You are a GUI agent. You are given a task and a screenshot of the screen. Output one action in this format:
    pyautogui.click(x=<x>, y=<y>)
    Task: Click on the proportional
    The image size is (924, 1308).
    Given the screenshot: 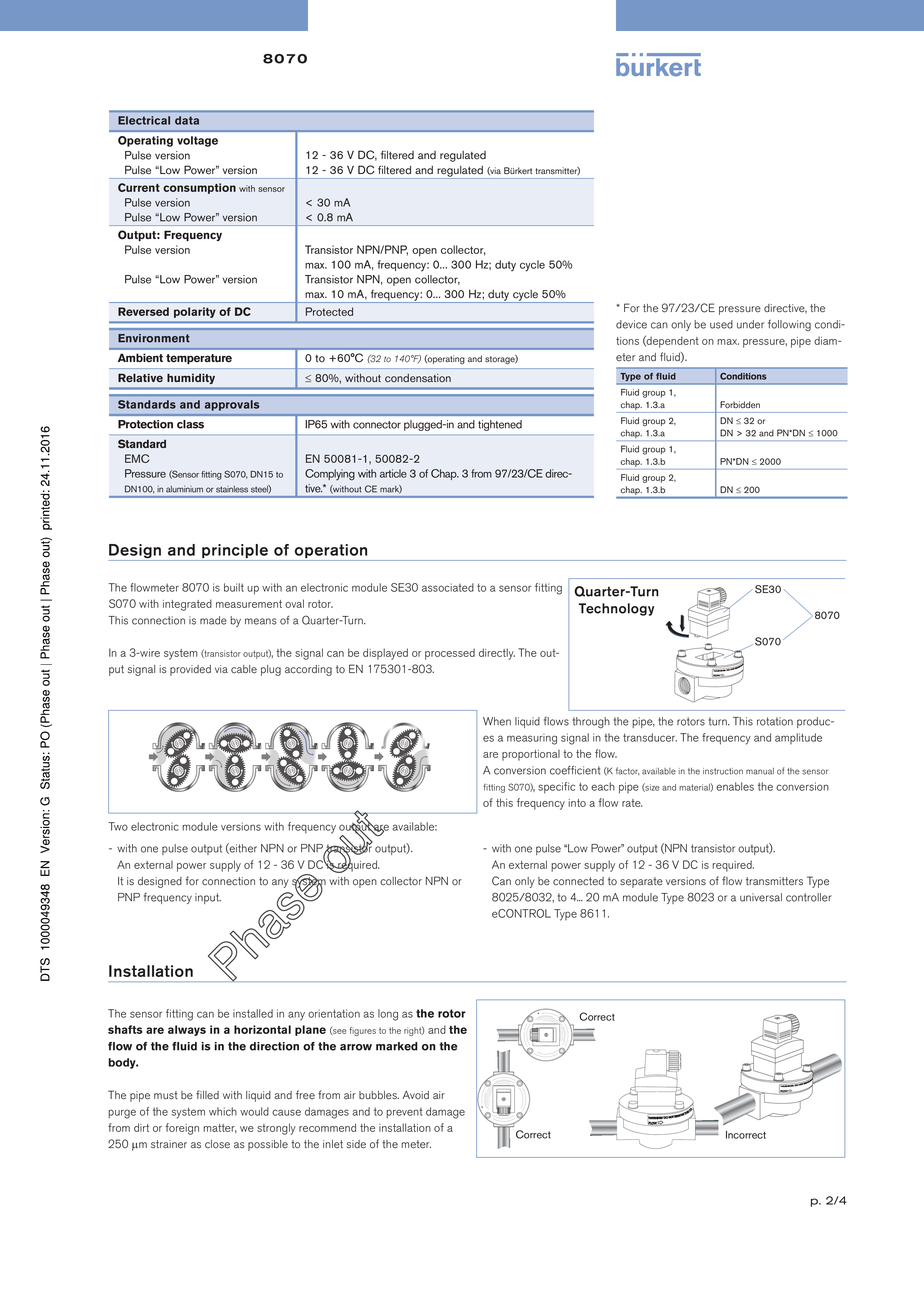 What is the action you would take?
    pyautogui.click(x=531, y=755)
